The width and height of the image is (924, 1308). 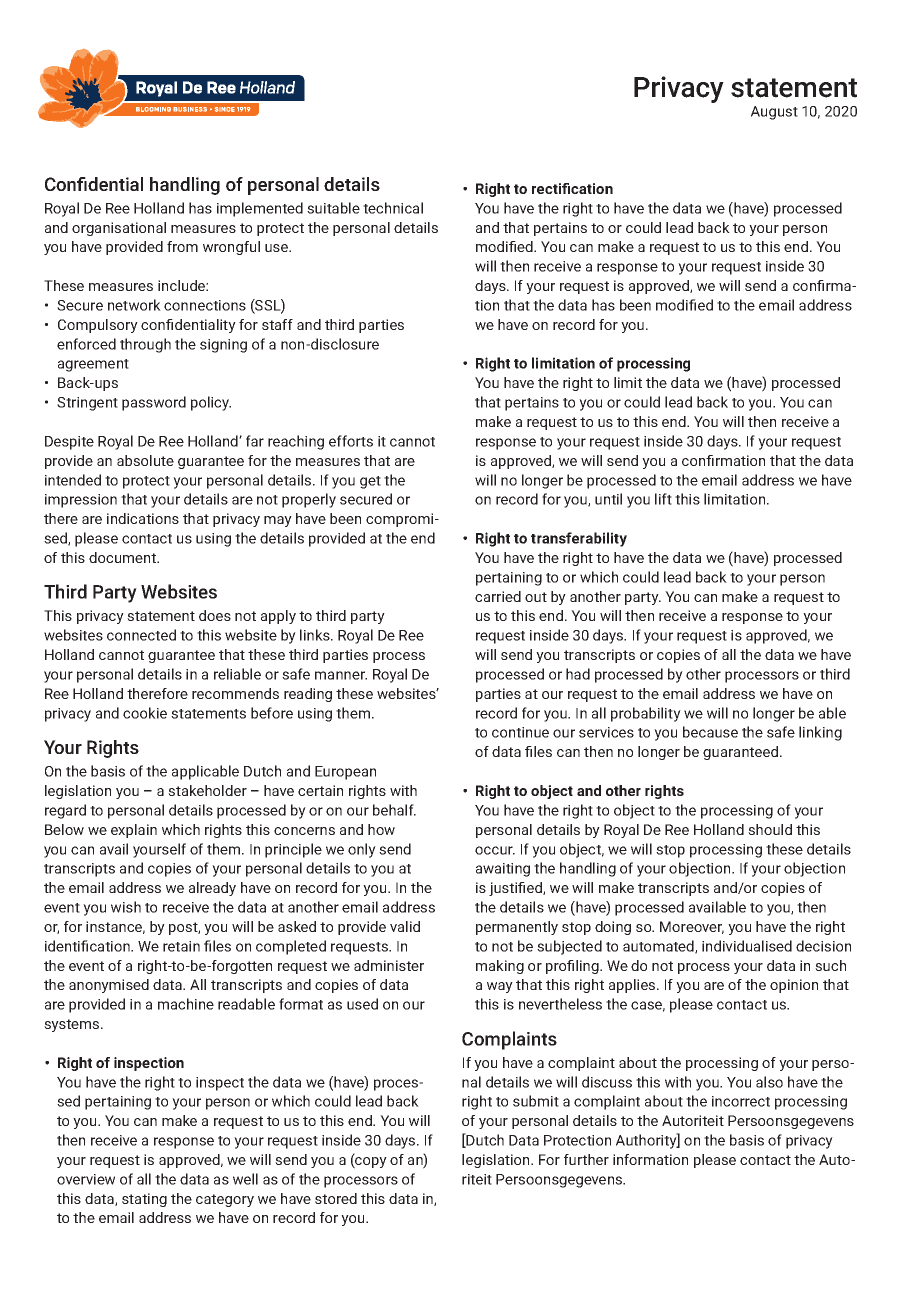 What do you see at coordinates (260, 209) in the image?
I see `implemented` at bounding box center [260, 209].
